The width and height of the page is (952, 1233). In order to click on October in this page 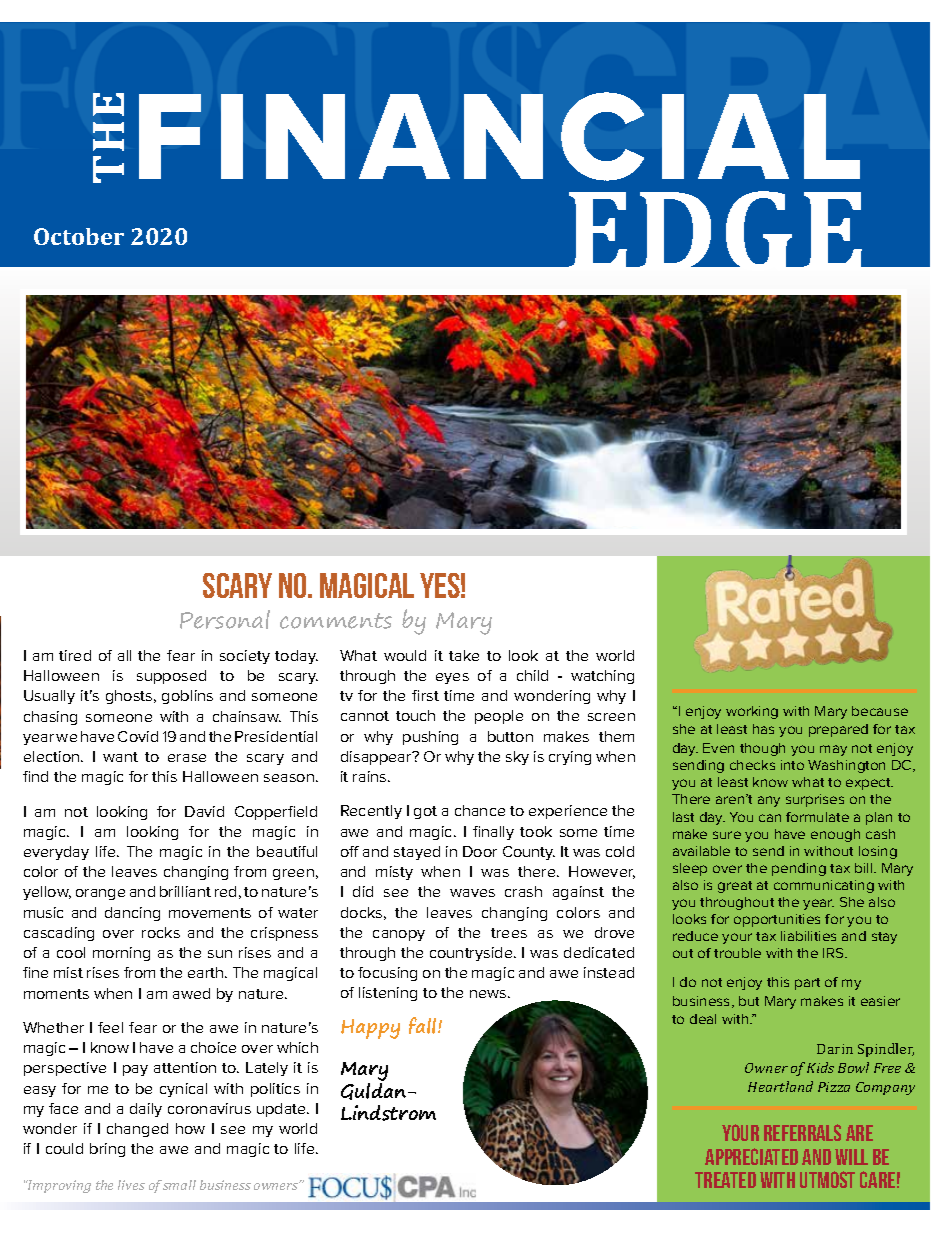, I will do `click(79, 236)`.
